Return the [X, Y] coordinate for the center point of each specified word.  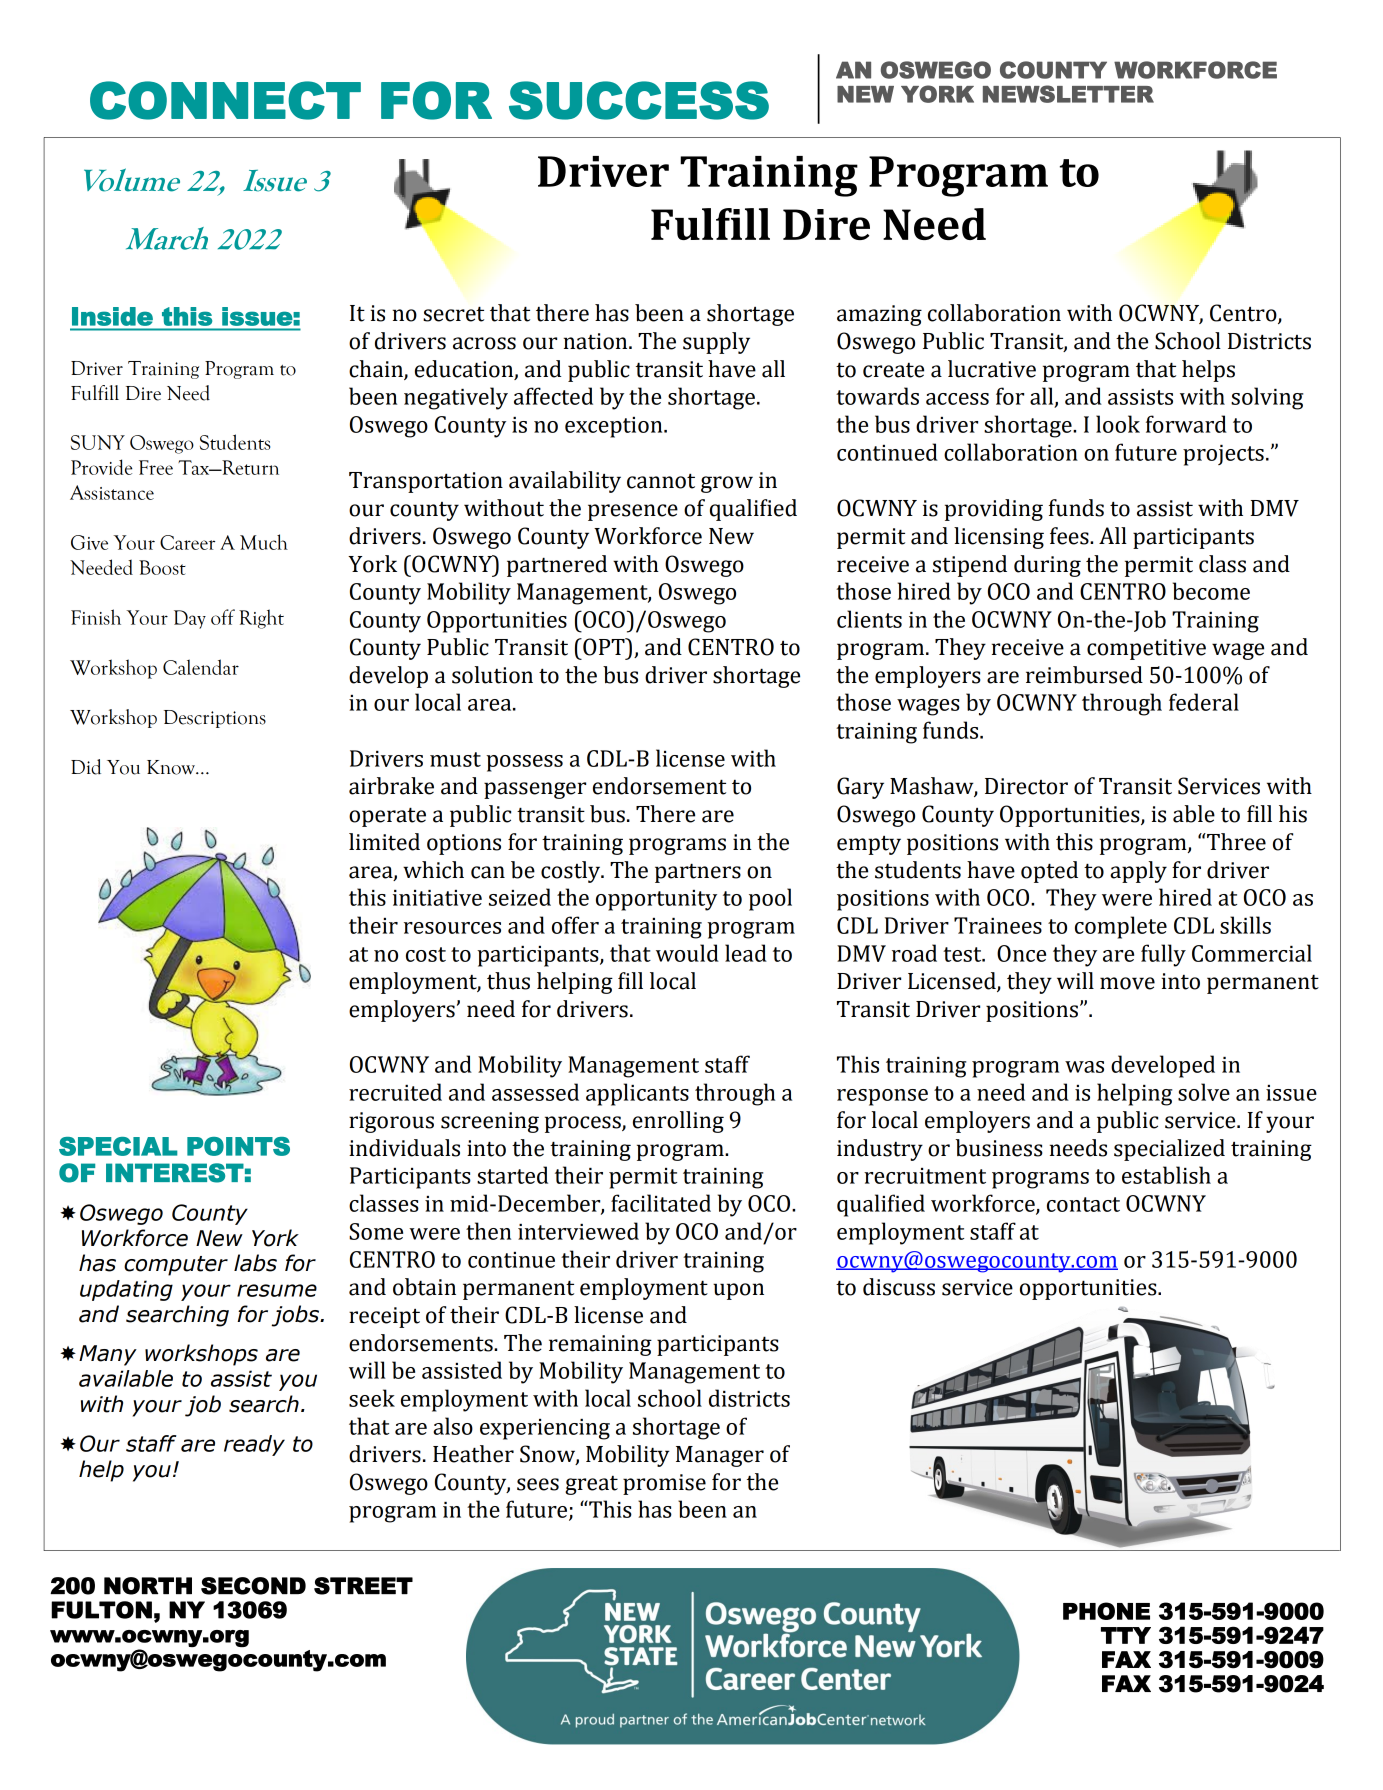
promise [664, 1484]
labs [255, 1263]
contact [1083, 1204]
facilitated [661, 1203]
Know [172, 767]
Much [264, 542]
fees [1070, 536]
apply [1138, 872]
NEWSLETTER [1068, 94]
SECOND [253, 1586]
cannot [661, 481]
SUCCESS [639, 100]
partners [698, 873]
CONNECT [225, 100]
